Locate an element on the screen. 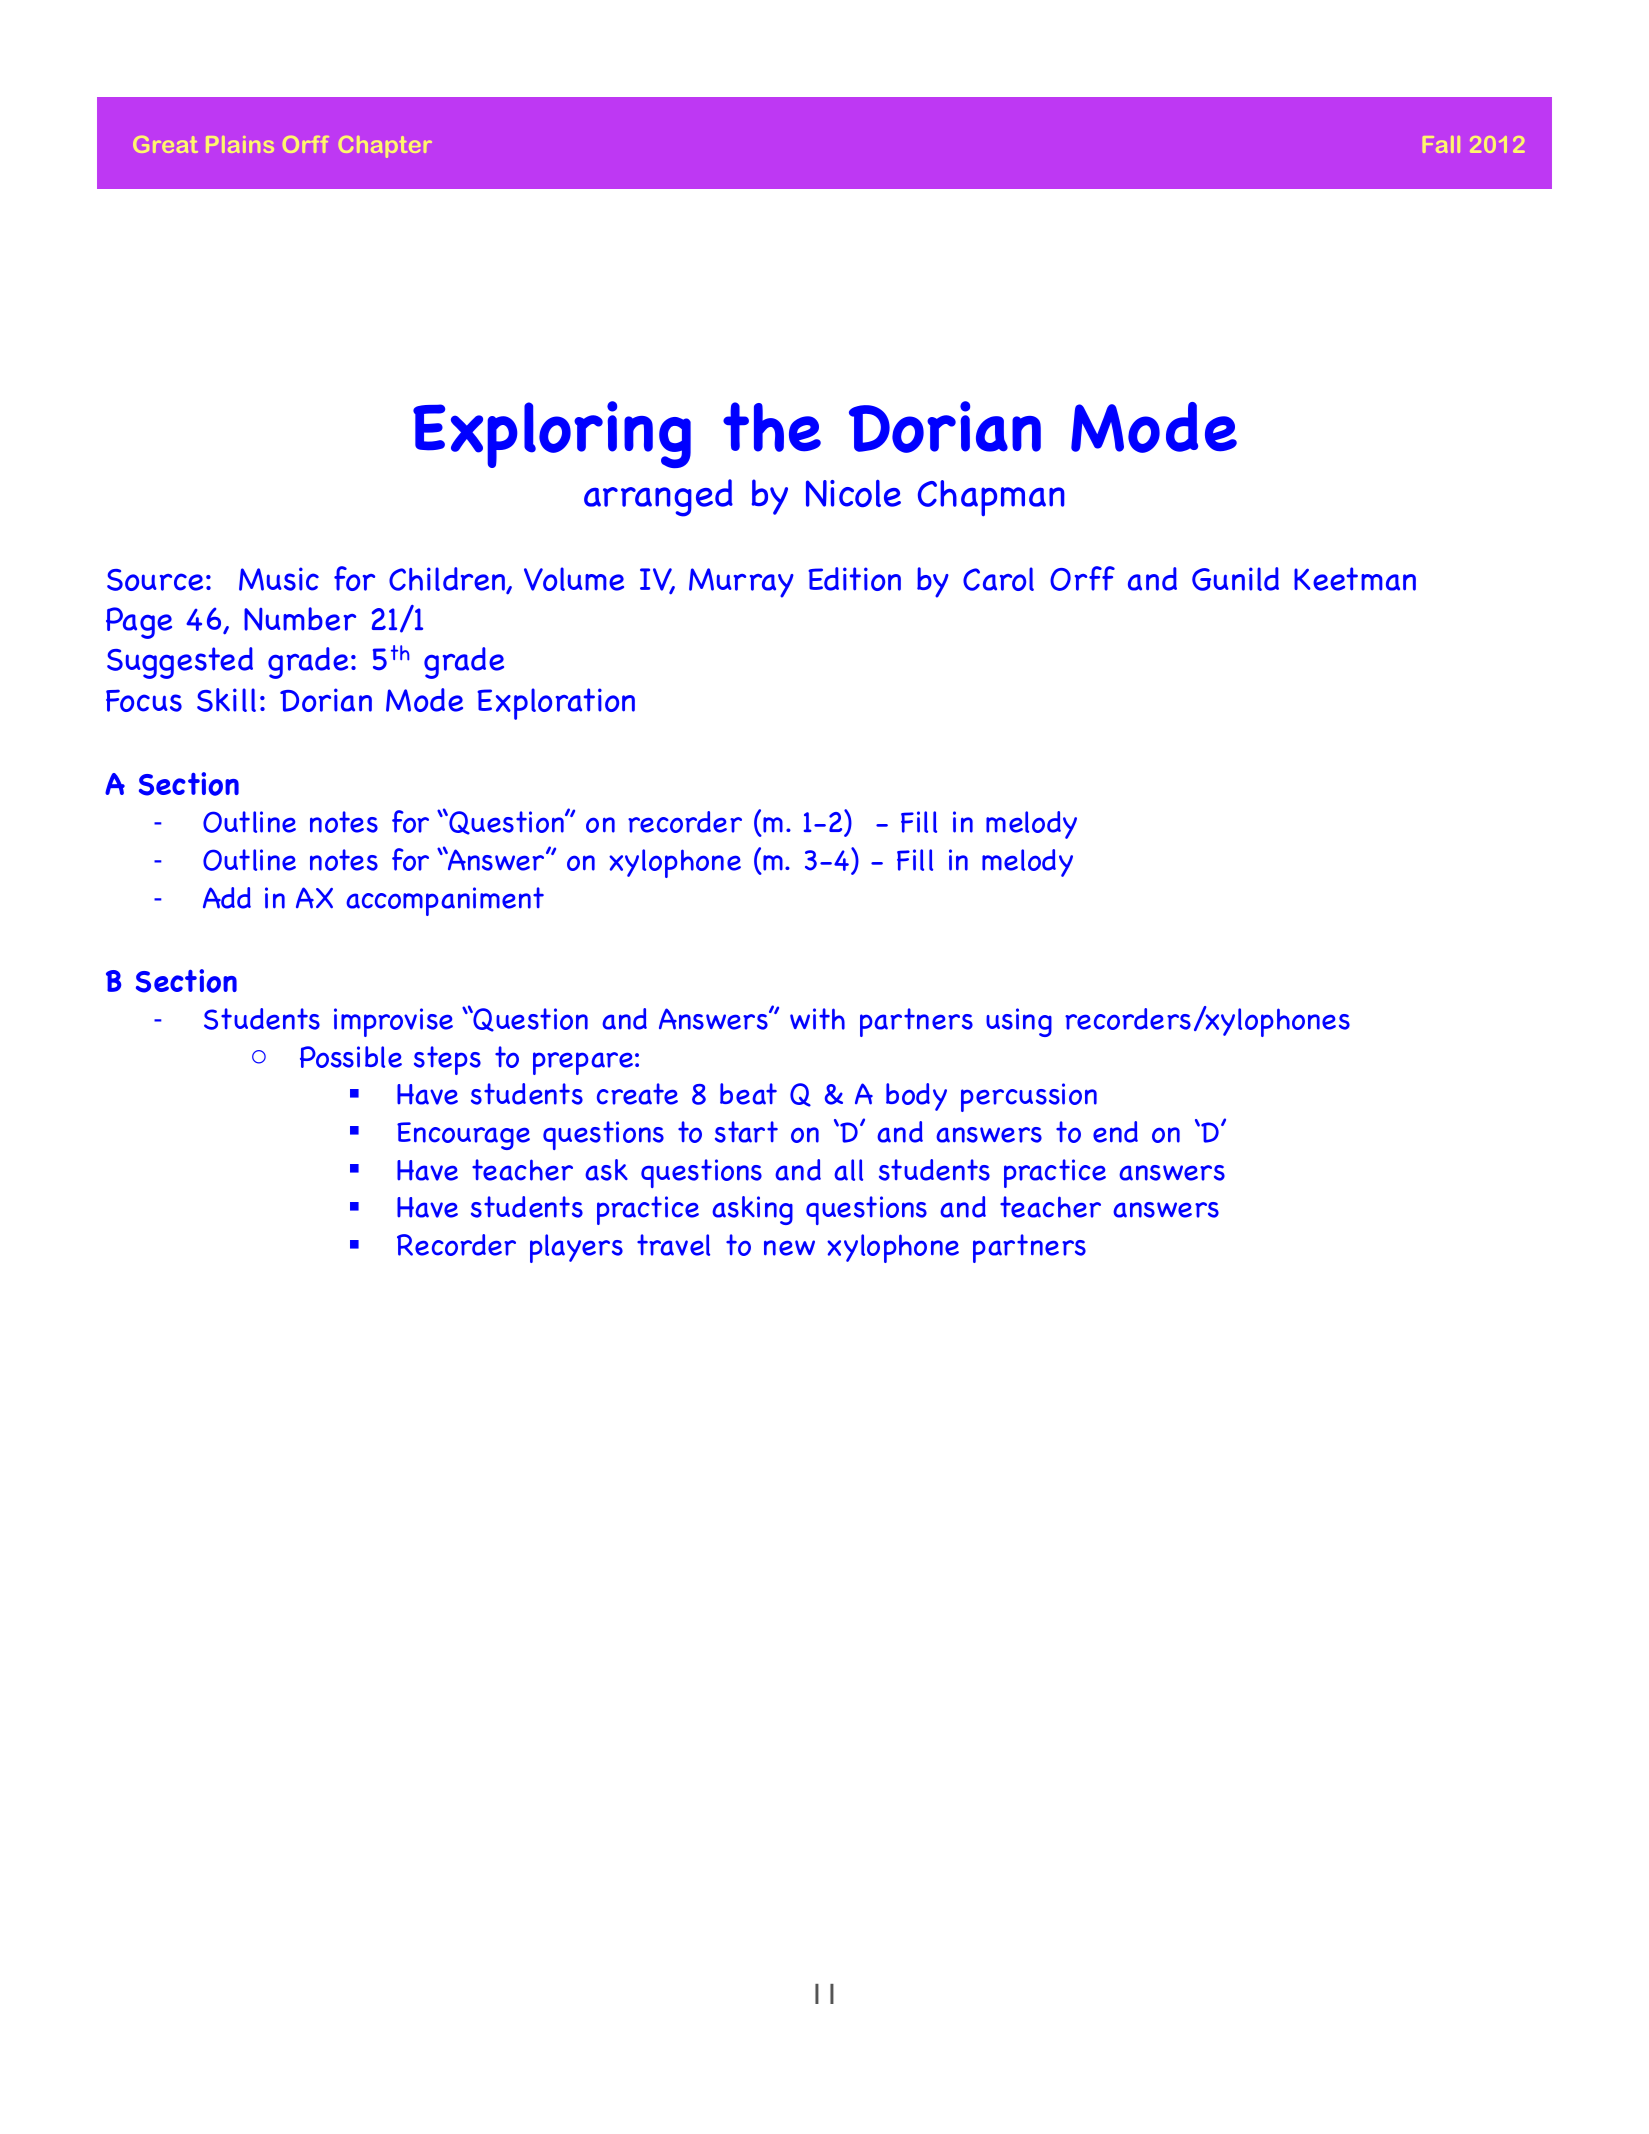 The image size is (1649, 2134). Skill is located at coordinates (226, 700).
